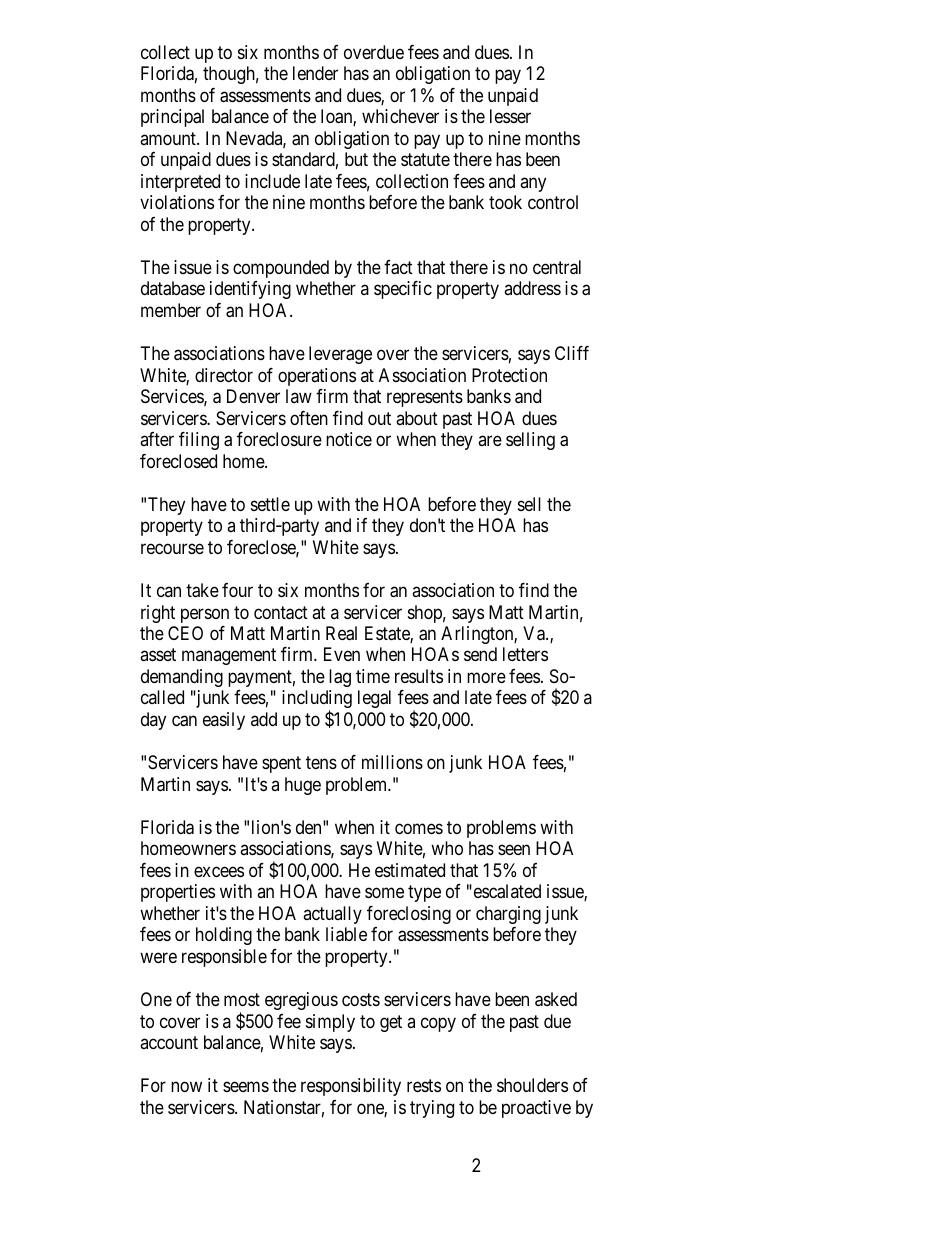 The image size is (952, 1233). What do you see at coordinates (532, 1085) in the screenshot?
I see `shoulders` at bounding box center [532, 1085].
